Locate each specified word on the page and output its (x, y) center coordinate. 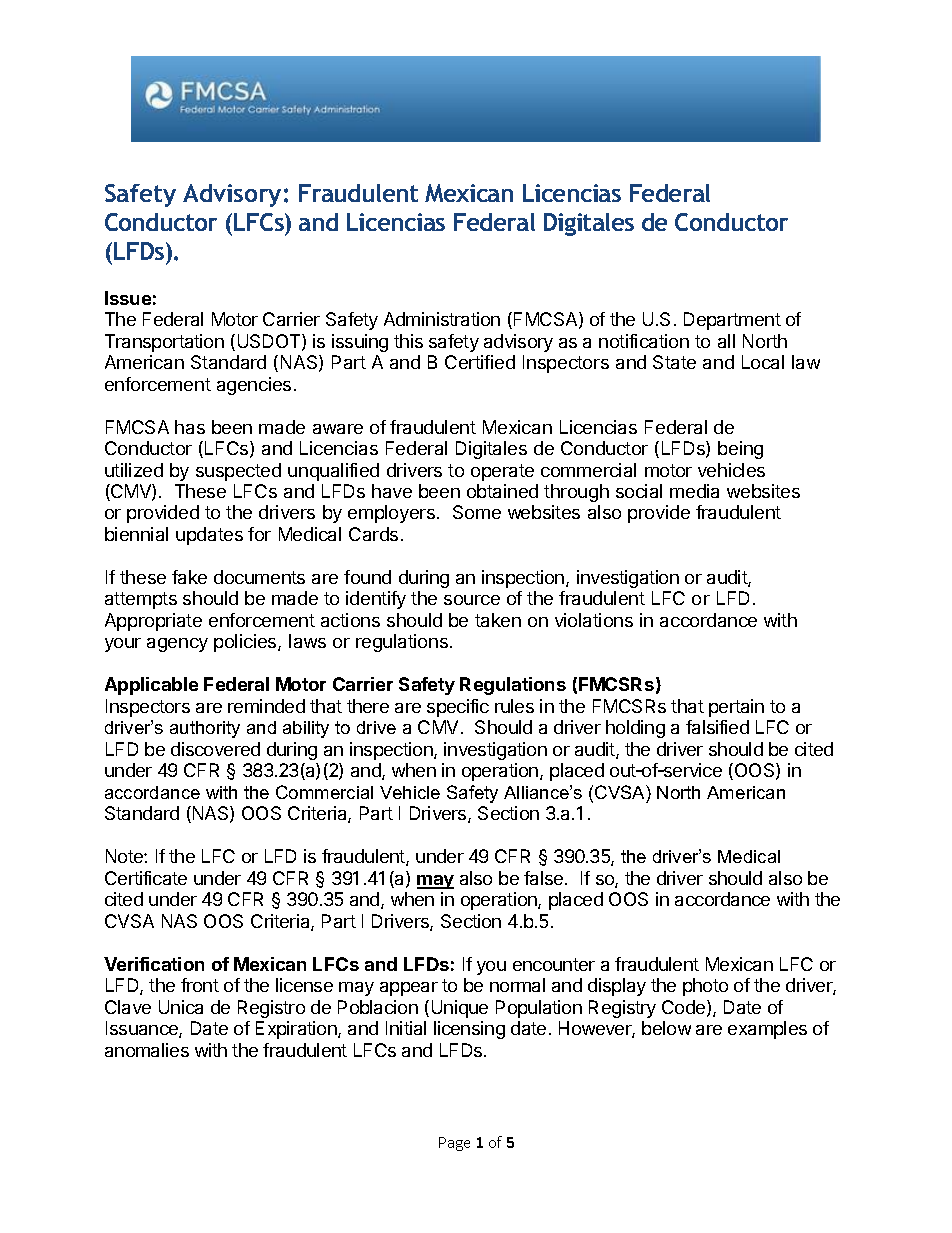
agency (177, 645)
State (674, 362)
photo (705, 987)
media (694, 491)
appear (409, 989)
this (408, 341)
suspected (238, 472)
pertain (736, 708)
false (545, 878)
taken (498, 620)
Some (477, 512)
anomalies (147, 1050)
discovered (215, 749)
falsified (717, 727)
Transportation (164, 343)
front (200, 985)
